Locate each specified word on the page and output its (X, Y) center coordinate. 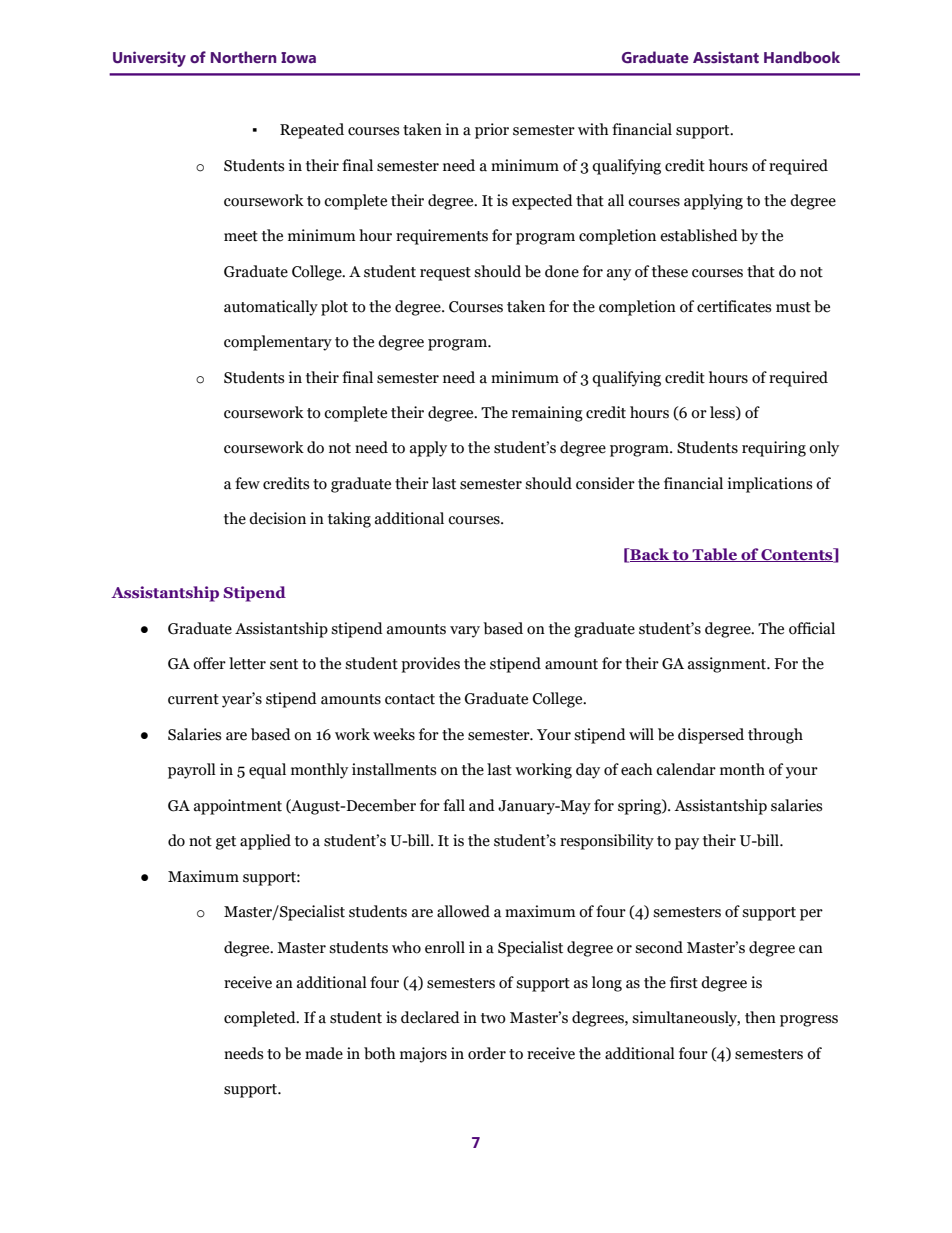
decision (277, 518)
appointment (238, 807)
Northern (243, 57)
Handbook (802, 57)
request (445, 274)
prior (492, 131)
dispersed (711, 736)
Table (715, 555)
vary (465, 632)
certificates (734, 306)
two (493, 1018)
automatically (271, 308)
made (324, 1053)
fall (454, 805)
